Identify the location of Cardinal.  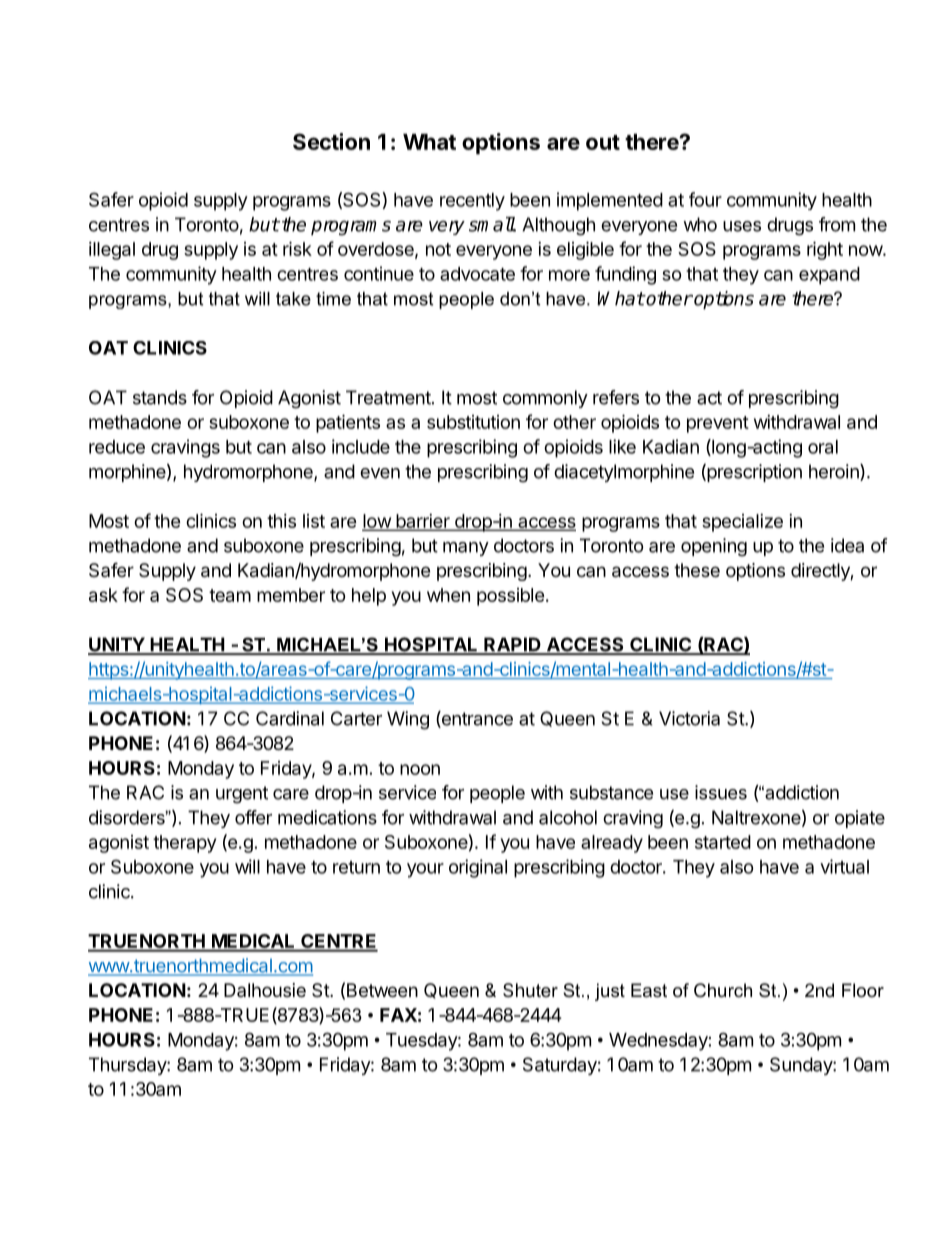
(290, 718).
